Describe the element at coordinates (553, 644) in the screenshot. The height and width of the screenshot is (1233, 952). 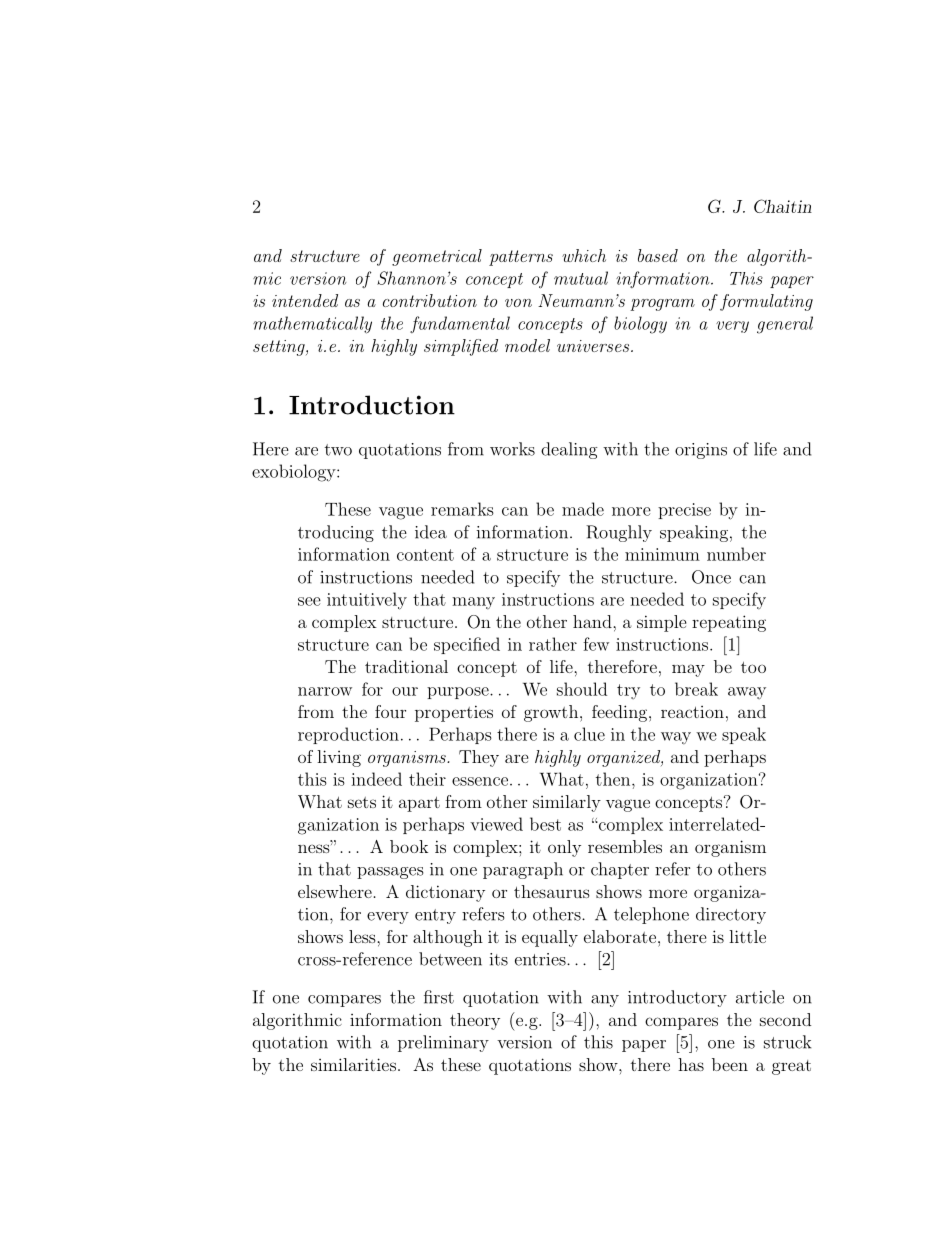
I see `rather` at that location.
